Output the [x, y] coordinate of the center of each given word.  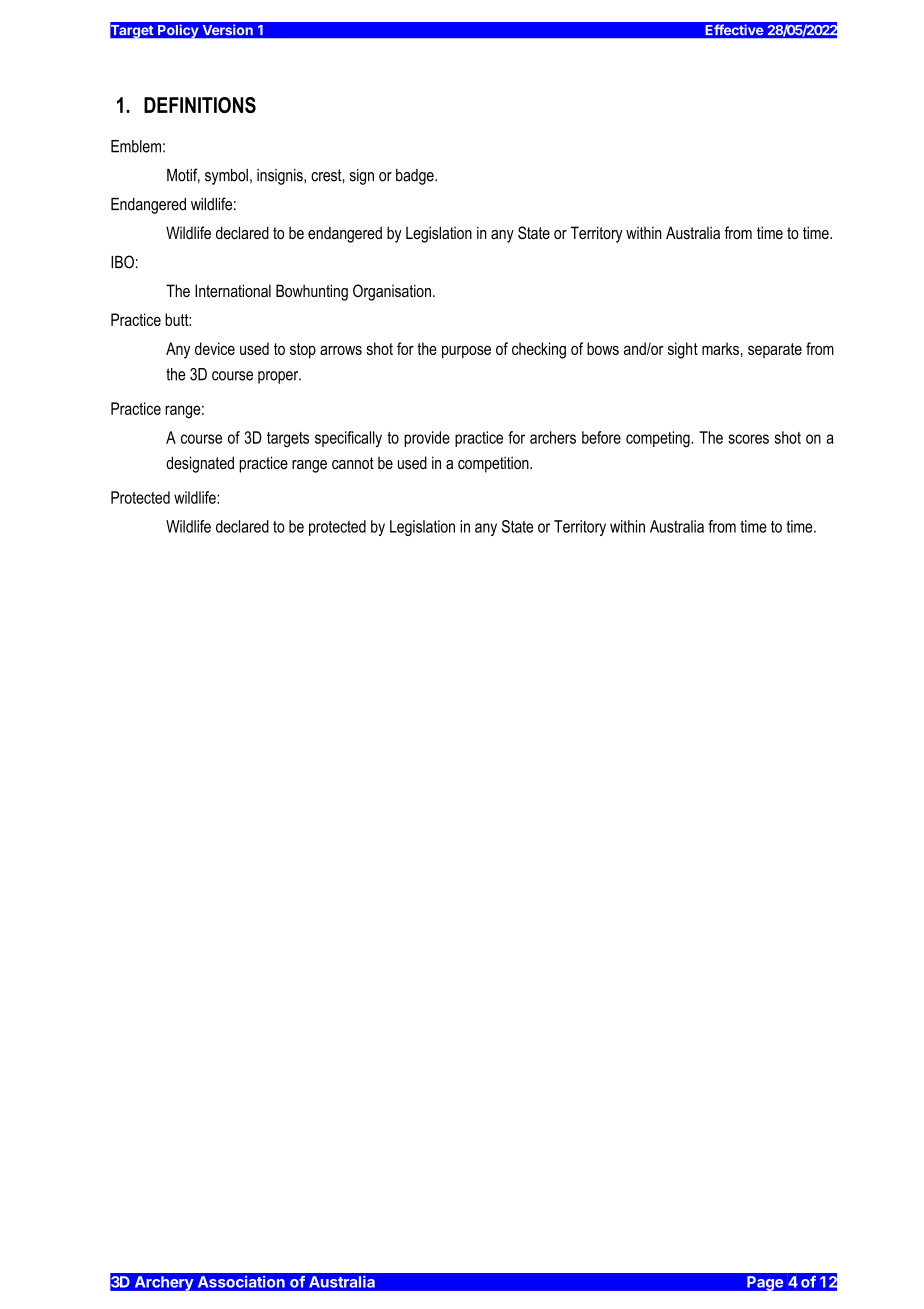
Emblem [136, 146]
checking [539, 350]
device [215, 348]
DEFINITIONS [200, 105]
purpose [466, 352]
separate [775, 350]
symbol [226, 177]
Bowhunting [312, 292]
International [233, 290]
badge [416, 177]
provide [427, 439]
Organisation [392, 292]
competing [659, 439]
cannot [353, 463]
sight [683, 350]
